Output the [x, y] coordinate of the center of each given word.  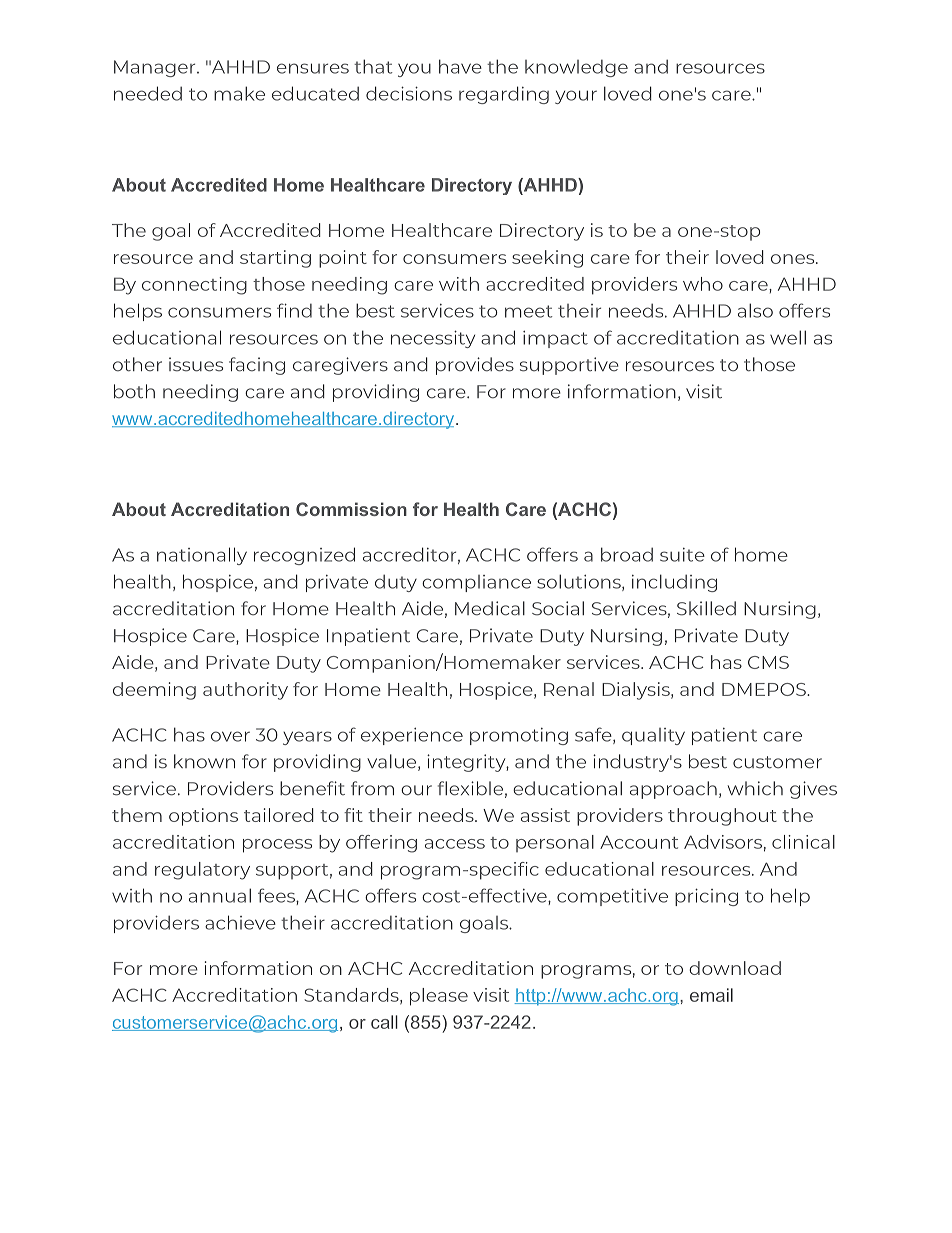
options [203, 817]
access [455, 844]
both [134, 391]
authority [245, 691]
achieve [240, 922]
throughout [722, 817]
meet [529, 311]
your [576, 97]
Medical [490, 608]
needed [148, 93]
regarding [504, 95]
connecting [194, 286]
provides [475, 366]
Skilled [706, 608]
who [703, 284]
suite [682, 555]
